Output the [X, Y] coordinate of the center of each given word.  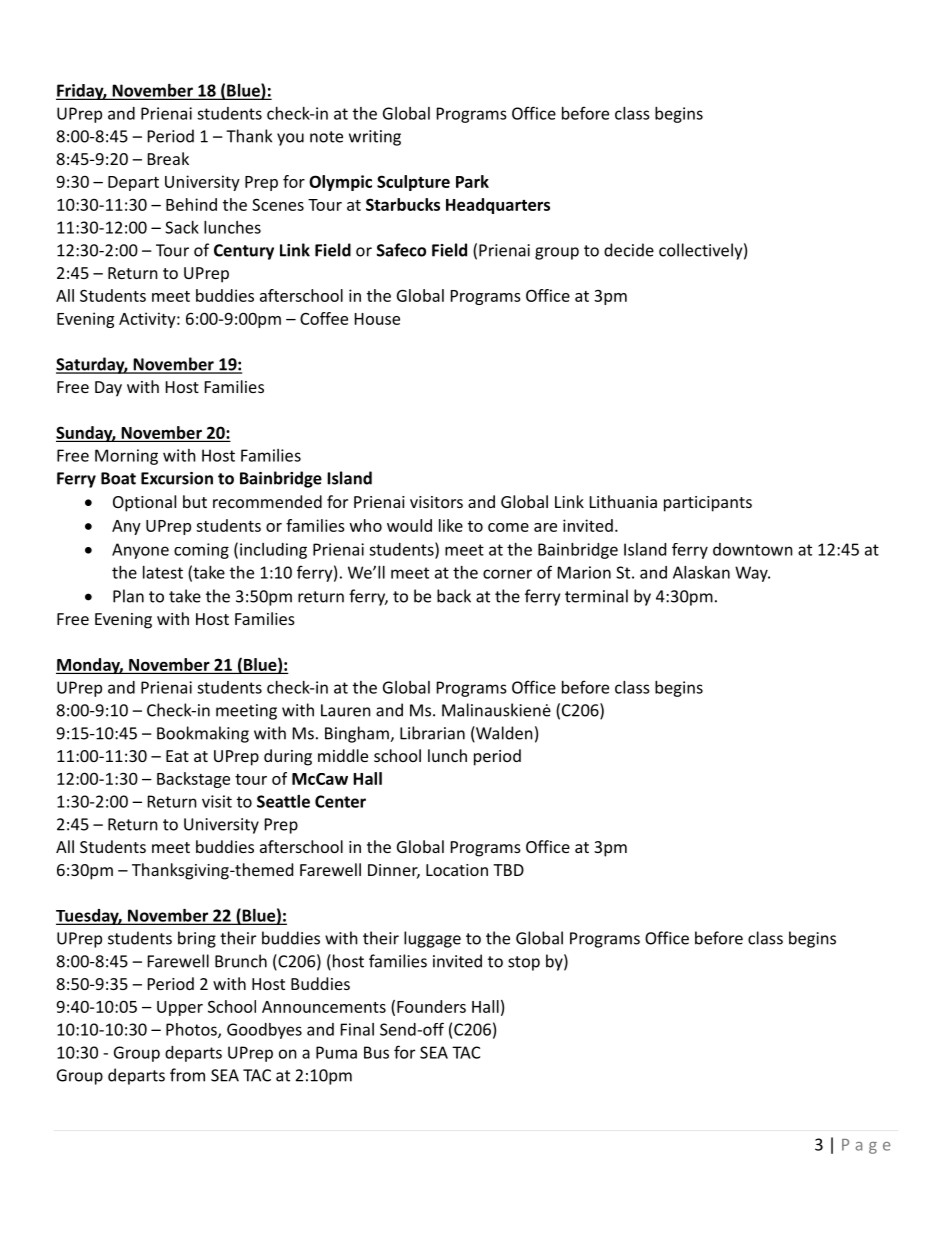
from [187, 1075]
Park [472, 181]
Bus [376, 1052]
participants [708, 504]
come [508, 527]
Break [168, 158]
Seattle [283, 801]
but [195, 501]
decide [629, 250]
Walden [503, 734]
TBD [508, 870]
